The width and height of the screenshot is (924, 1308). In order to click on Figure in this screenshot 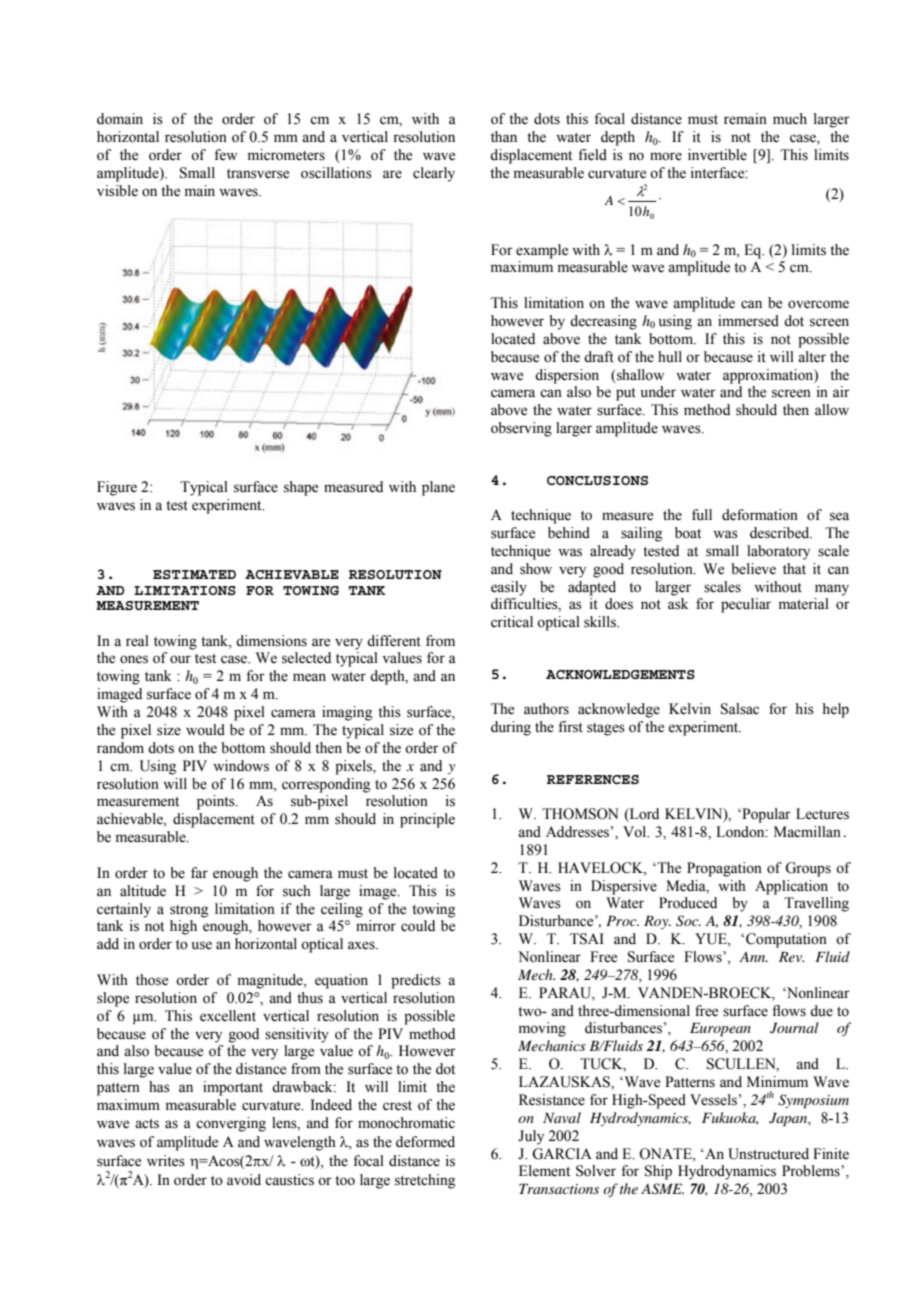, I will do `click(117, 488)`.
